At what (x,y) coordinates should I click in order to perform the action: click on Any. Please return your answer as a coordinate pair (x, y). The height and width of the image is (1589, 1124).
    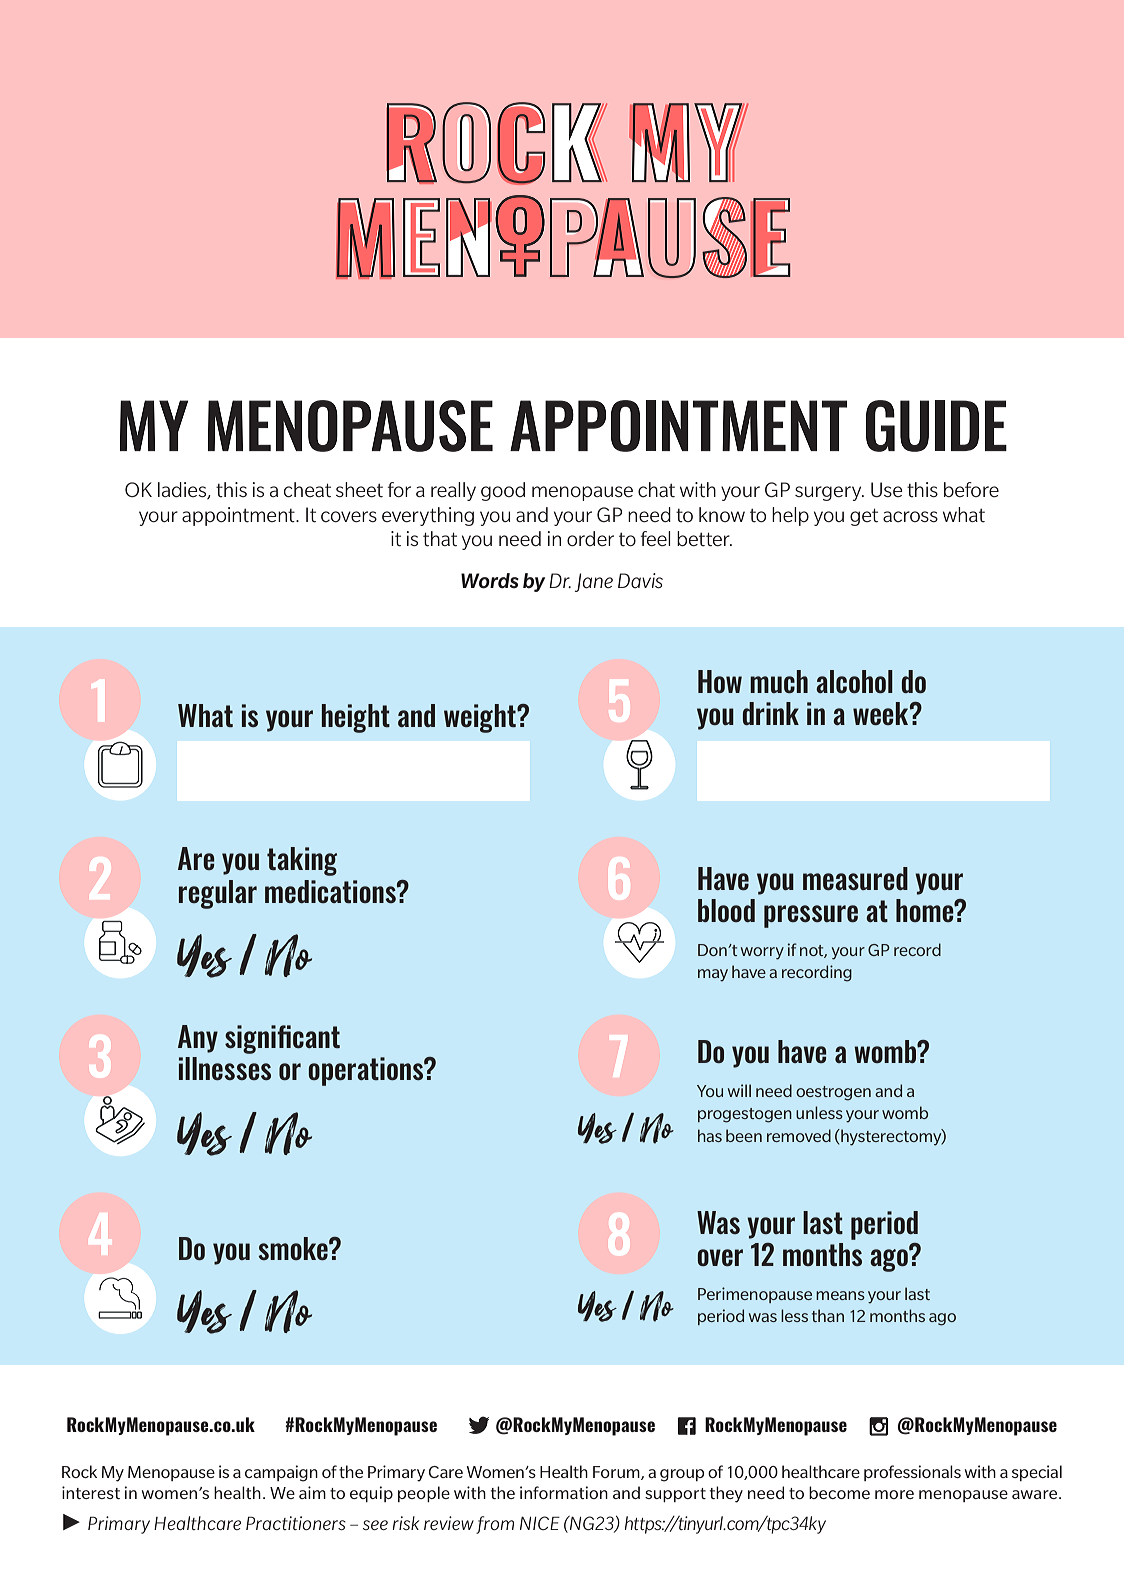
    Looking at the image, I should click on (198, 1039).
